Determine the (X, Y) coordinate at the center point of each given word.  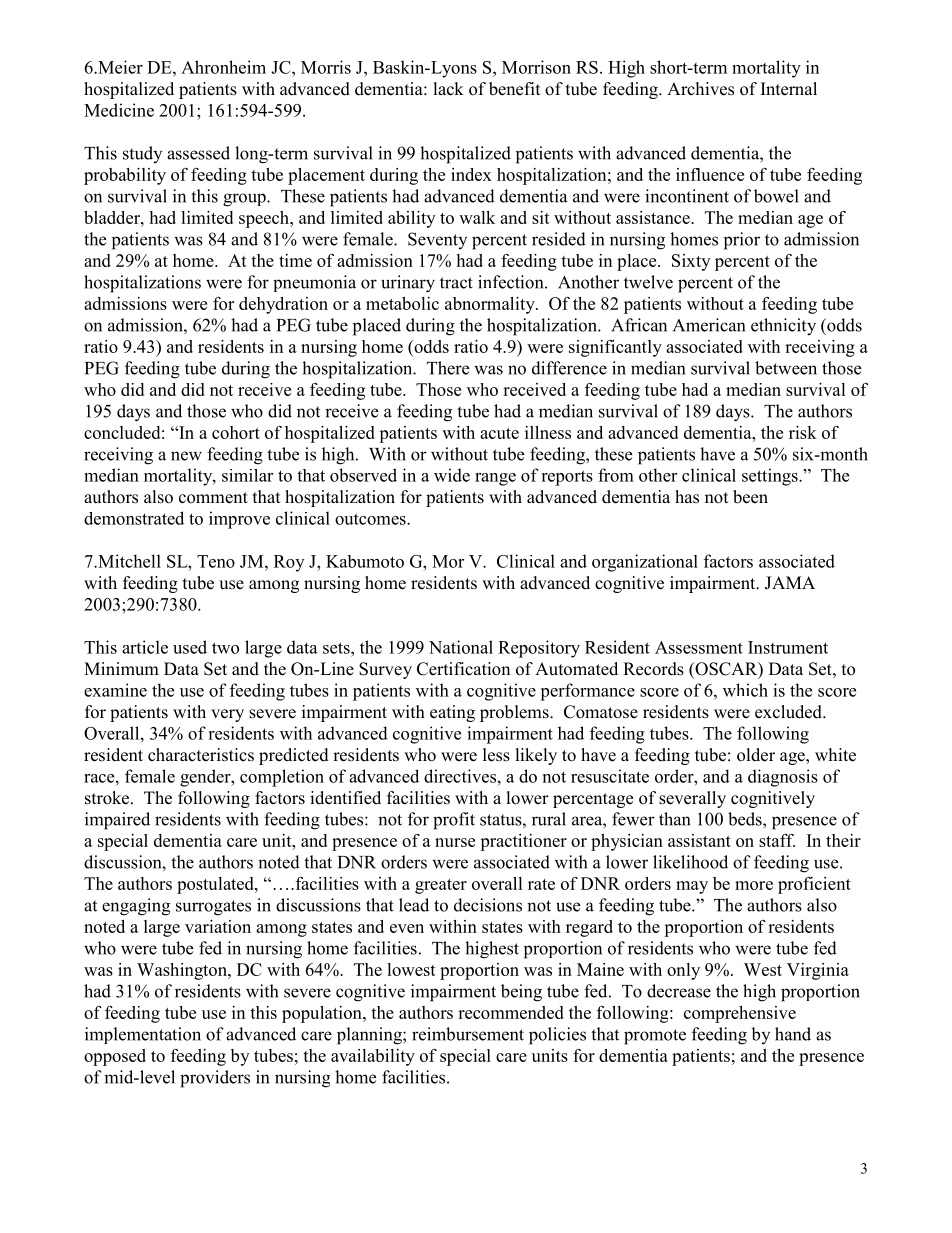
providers (215, 1079)
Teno (216, 561)
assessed (198, 153)
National (461, 647)
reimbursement (468, 1034)
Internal (789, 89)
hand (793, 1034)
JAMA (790, 583)
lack (449, 89)
